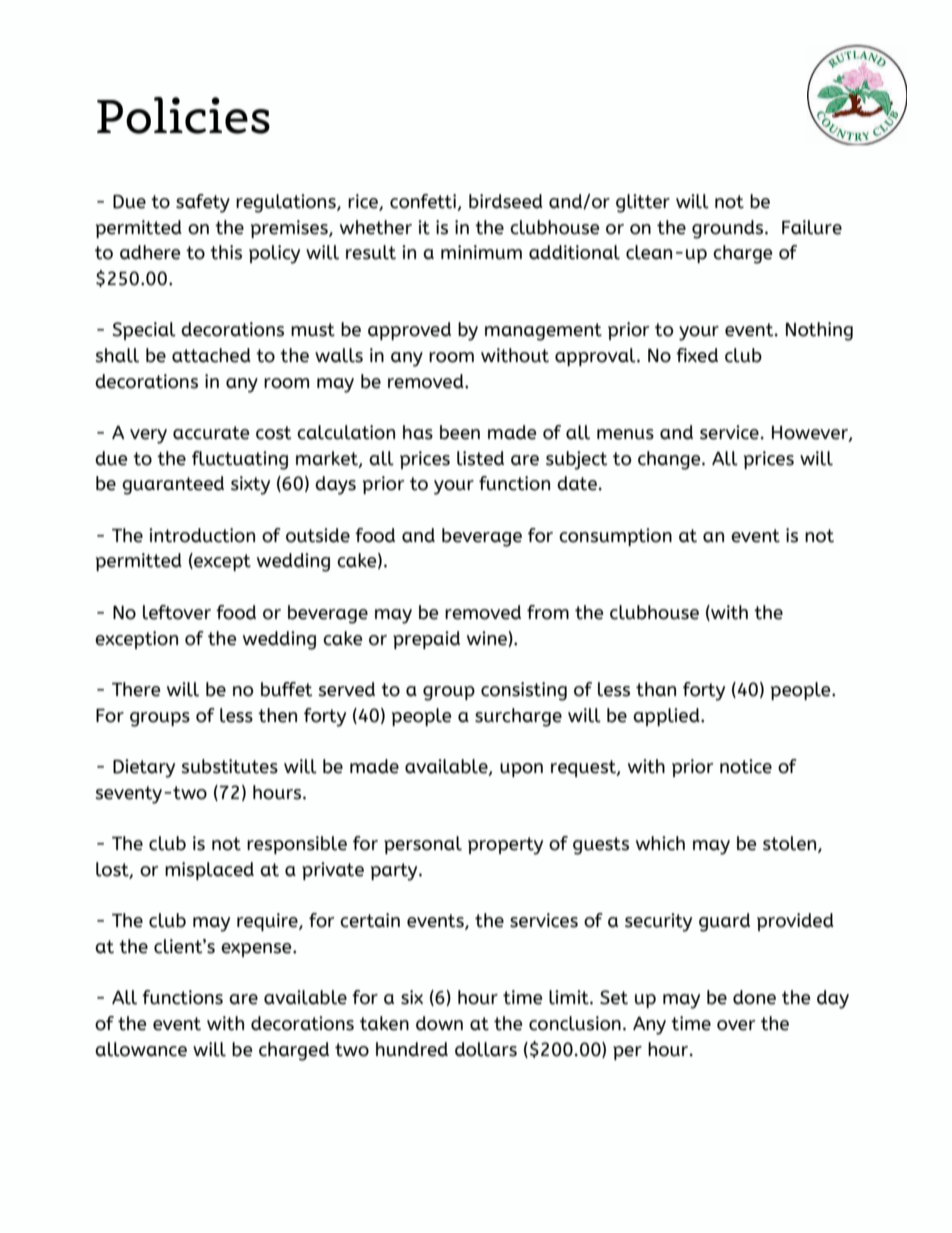 This image has height=1233, width=952. I want to click on consumption, so click(615, 537).
